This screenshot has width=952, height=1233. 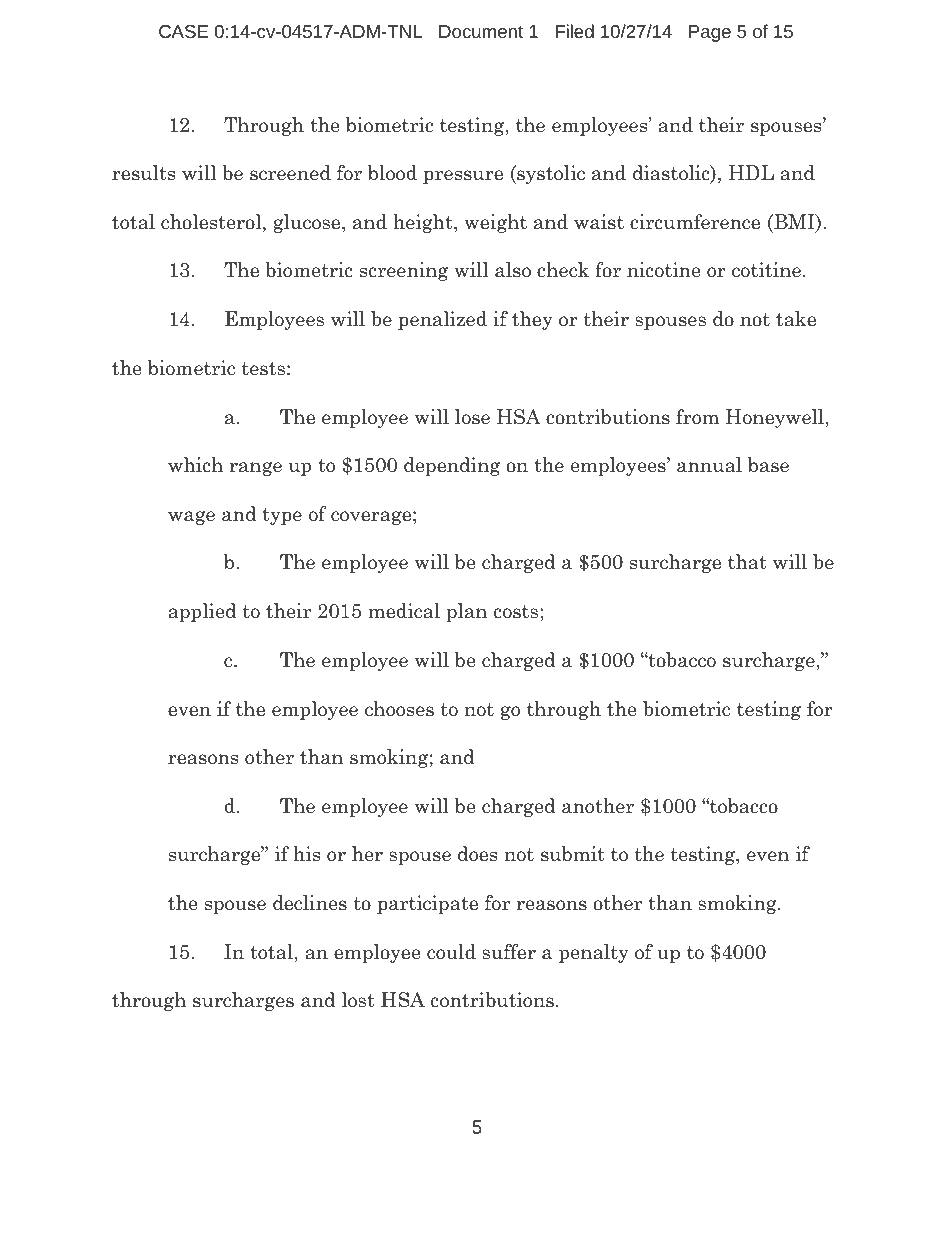 What do you see at coordinates (452, 466) in the screenshot?
I see `depending` at bounding box center [452, 466].
